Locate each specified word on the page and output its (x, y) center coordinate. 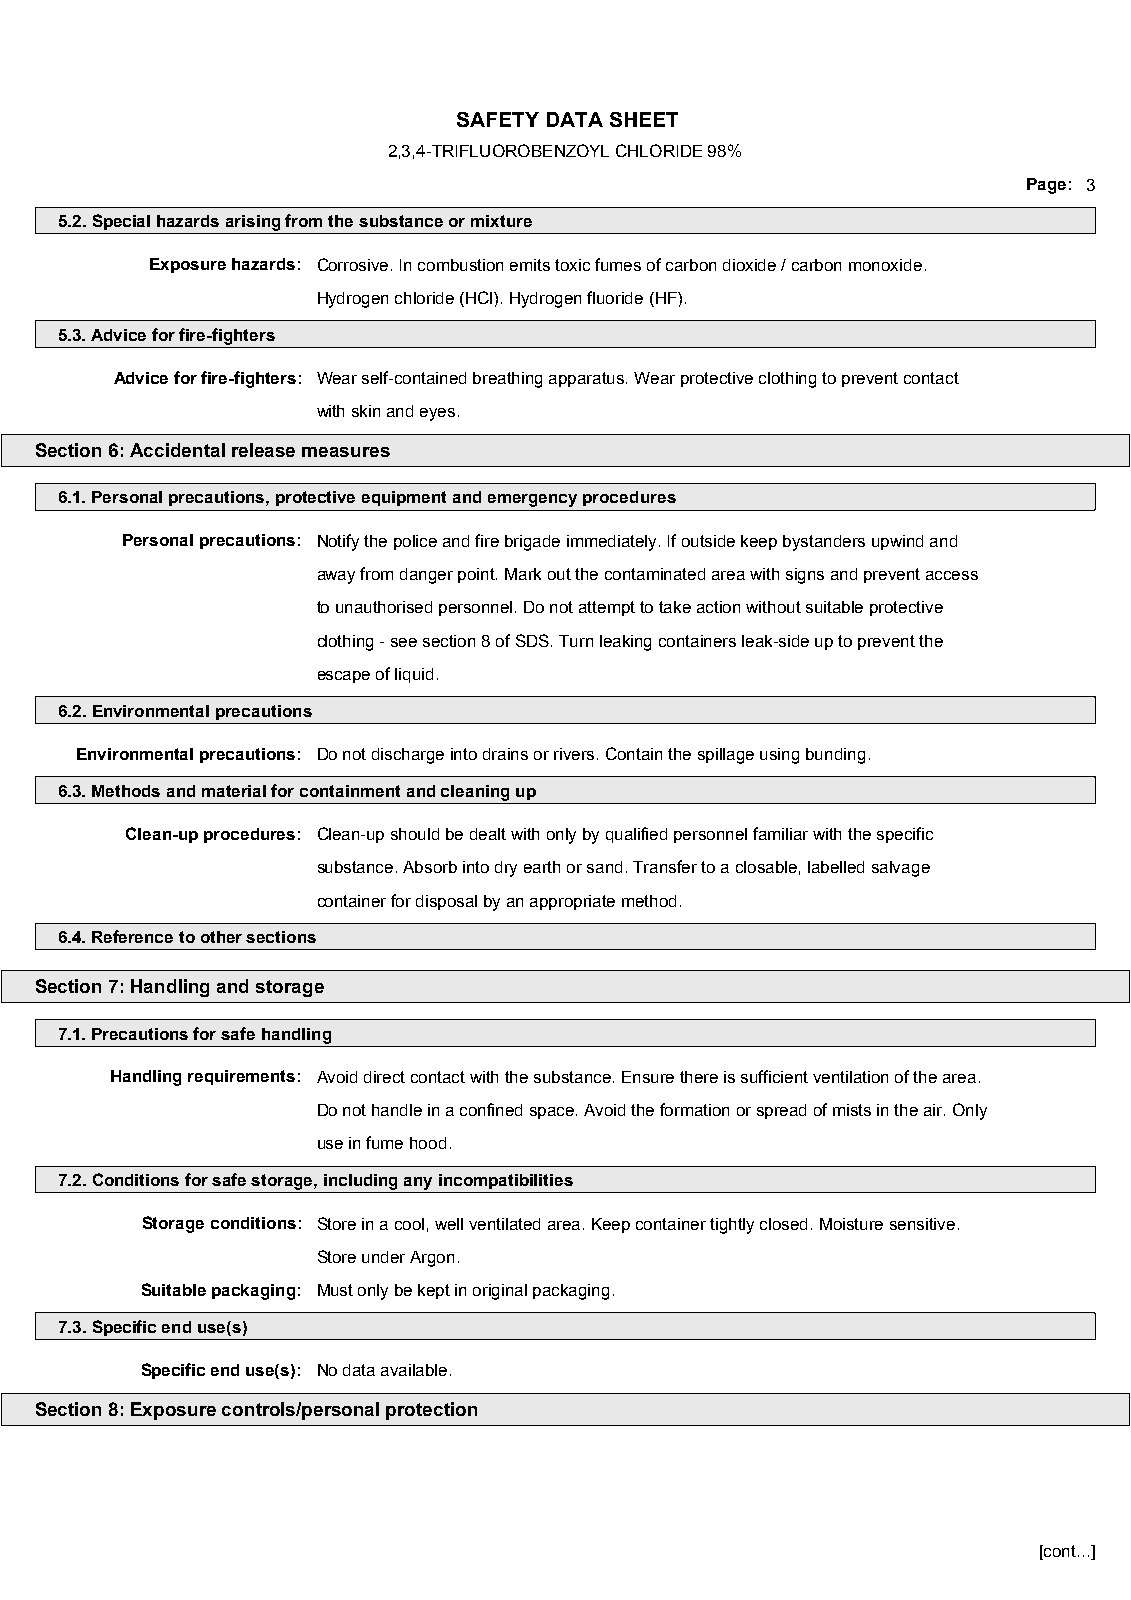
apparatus (588, 379)
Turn (576, 641)
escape (344, 677)
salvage (901, 869)
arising (253, 223)
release (263, 450)
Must (335, 1290)
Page (1046, 186)
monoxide (885, 265)
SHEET (644, 119)
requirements (241, 1077)
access (952, 575)
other (221, 937)
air (934, 1110)
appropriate (572, 902)
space (553, 1113)
